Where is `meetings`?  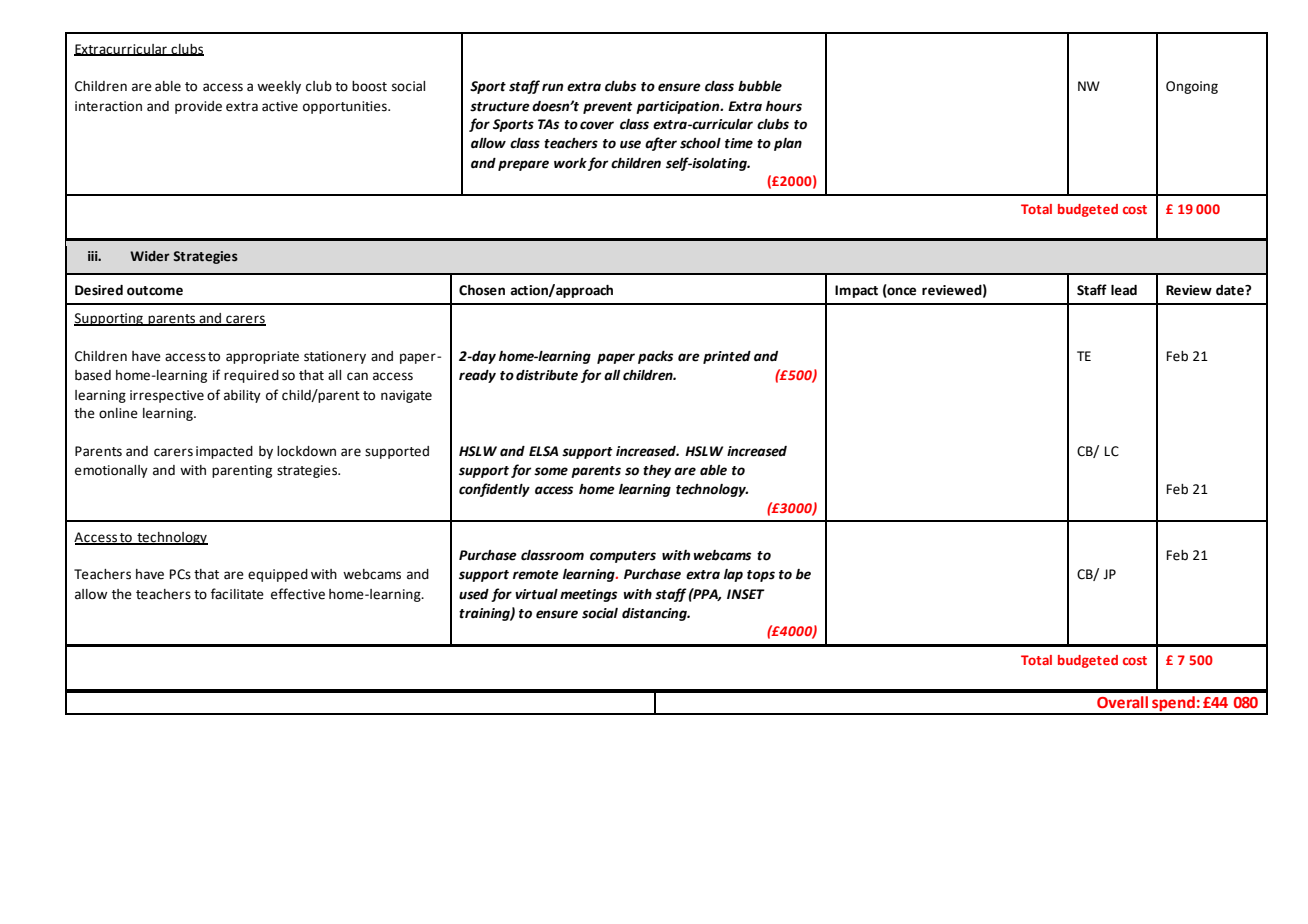
meetings is located at coordinates (588, 595).
